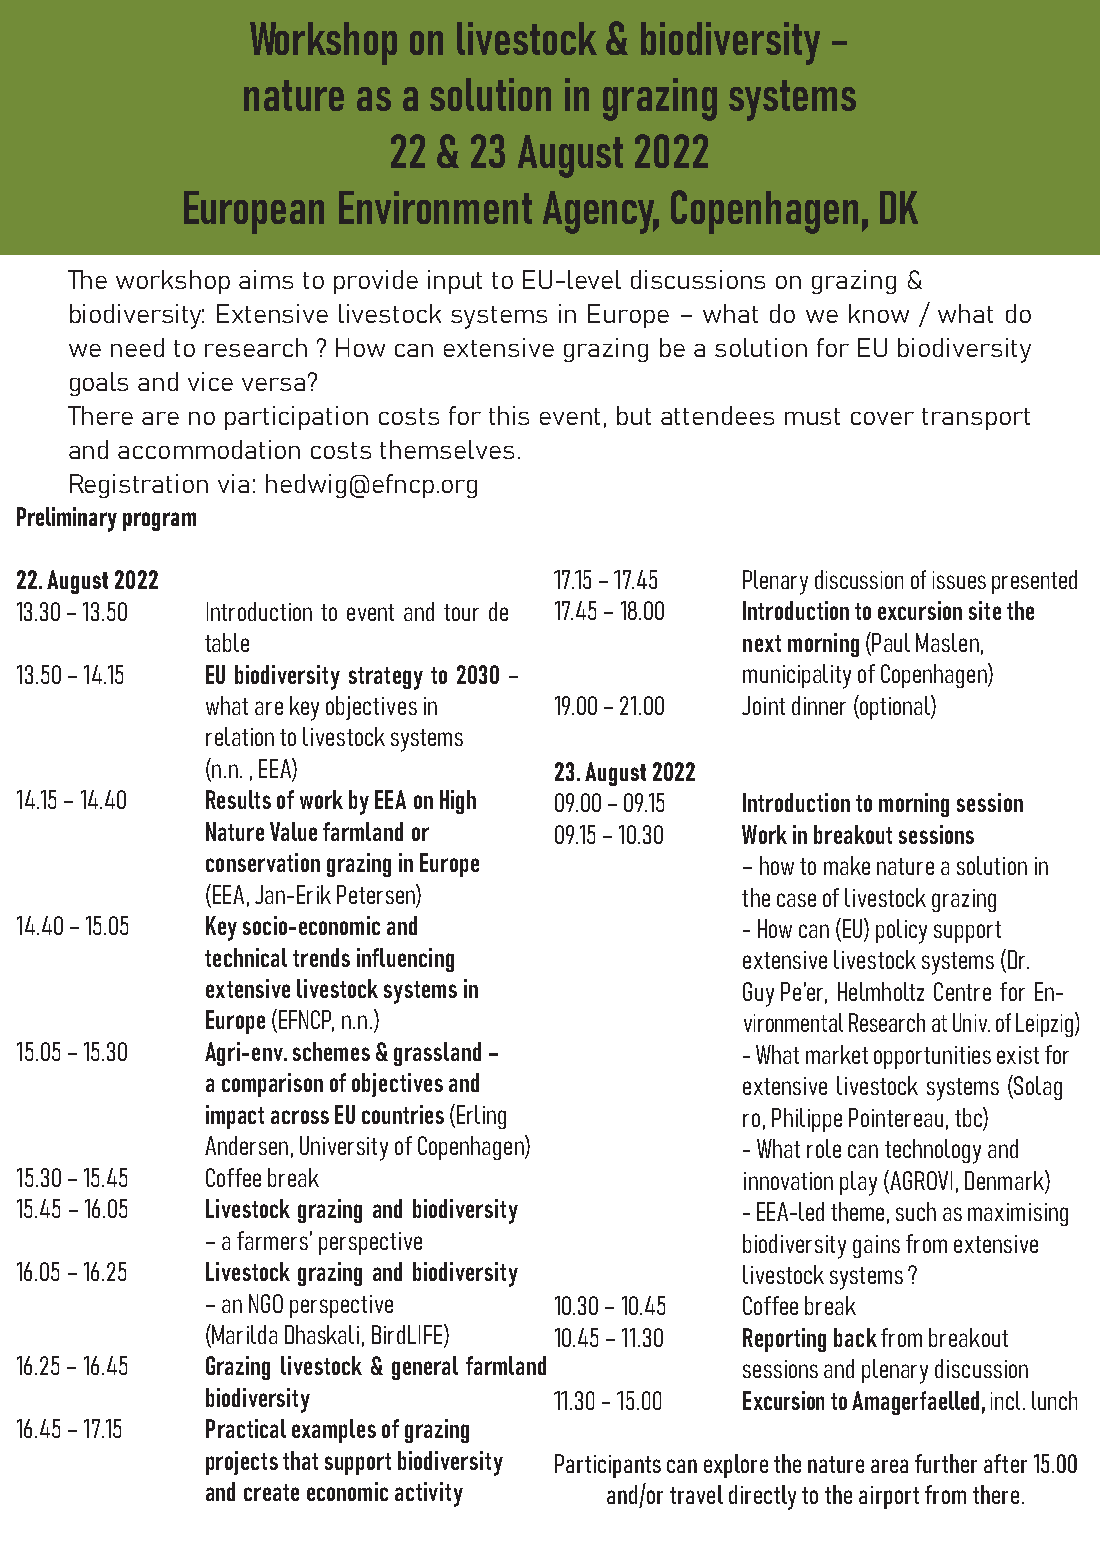  What do you see at coordinates (946, 1463) in the screenshot?
I see `further` at bounding box center [946, 1463].
